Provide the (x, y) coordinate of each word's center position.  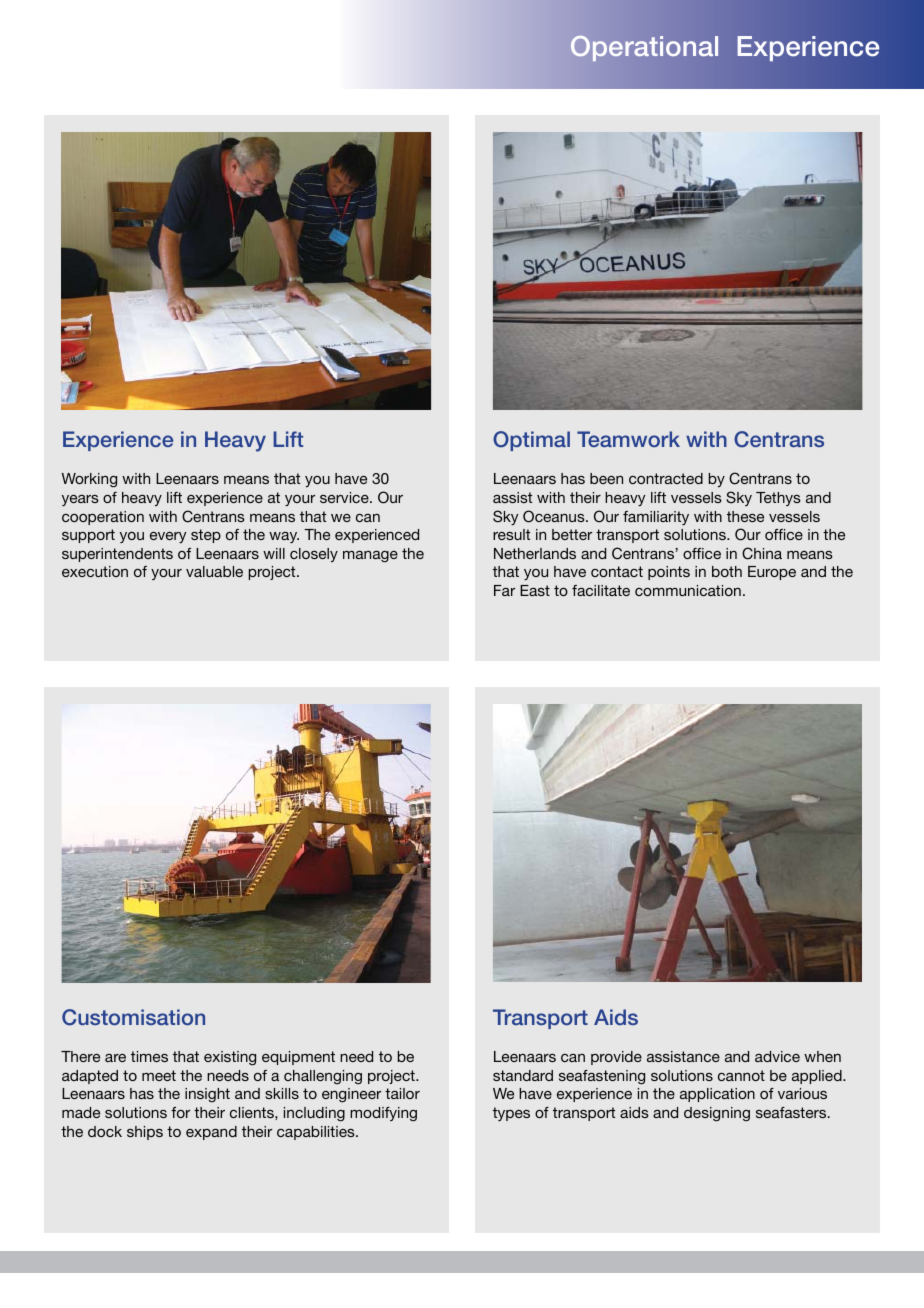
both (727, 571)
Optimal (531, 441)
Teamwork (628, 439)
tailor (402, 1093)
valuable (214, 571)
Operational (644, 48)
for (180, 1112)
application (717, 1095)
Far (504, 590)
